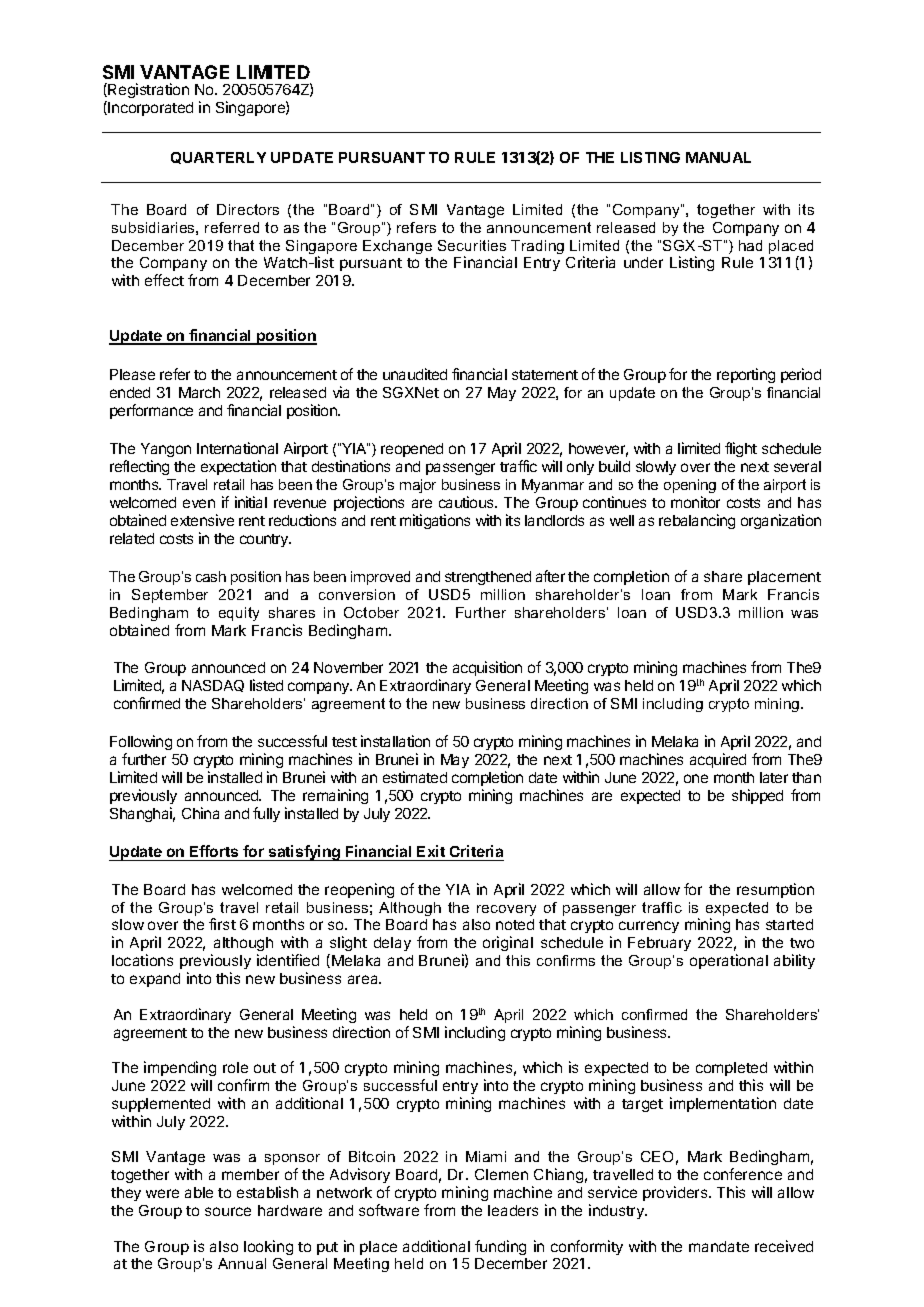 The width and height of the page is (924, 1307). What do you see at coordinates (218, 158) in the page?
I see `QUARTERLY` at bounding box center [218, 158].
